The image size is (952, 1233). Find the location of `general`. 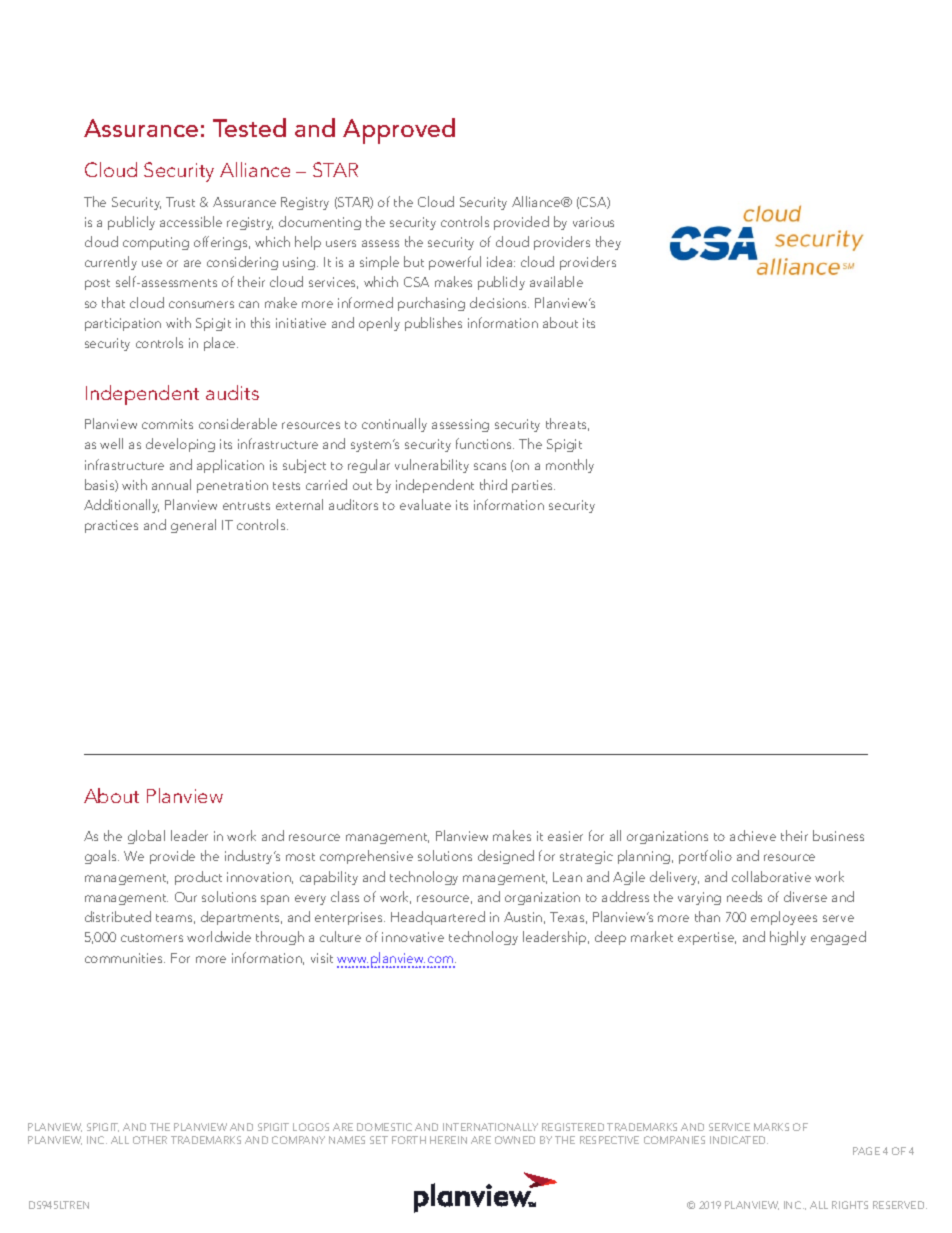

general is located at coordinates (193, 526).
